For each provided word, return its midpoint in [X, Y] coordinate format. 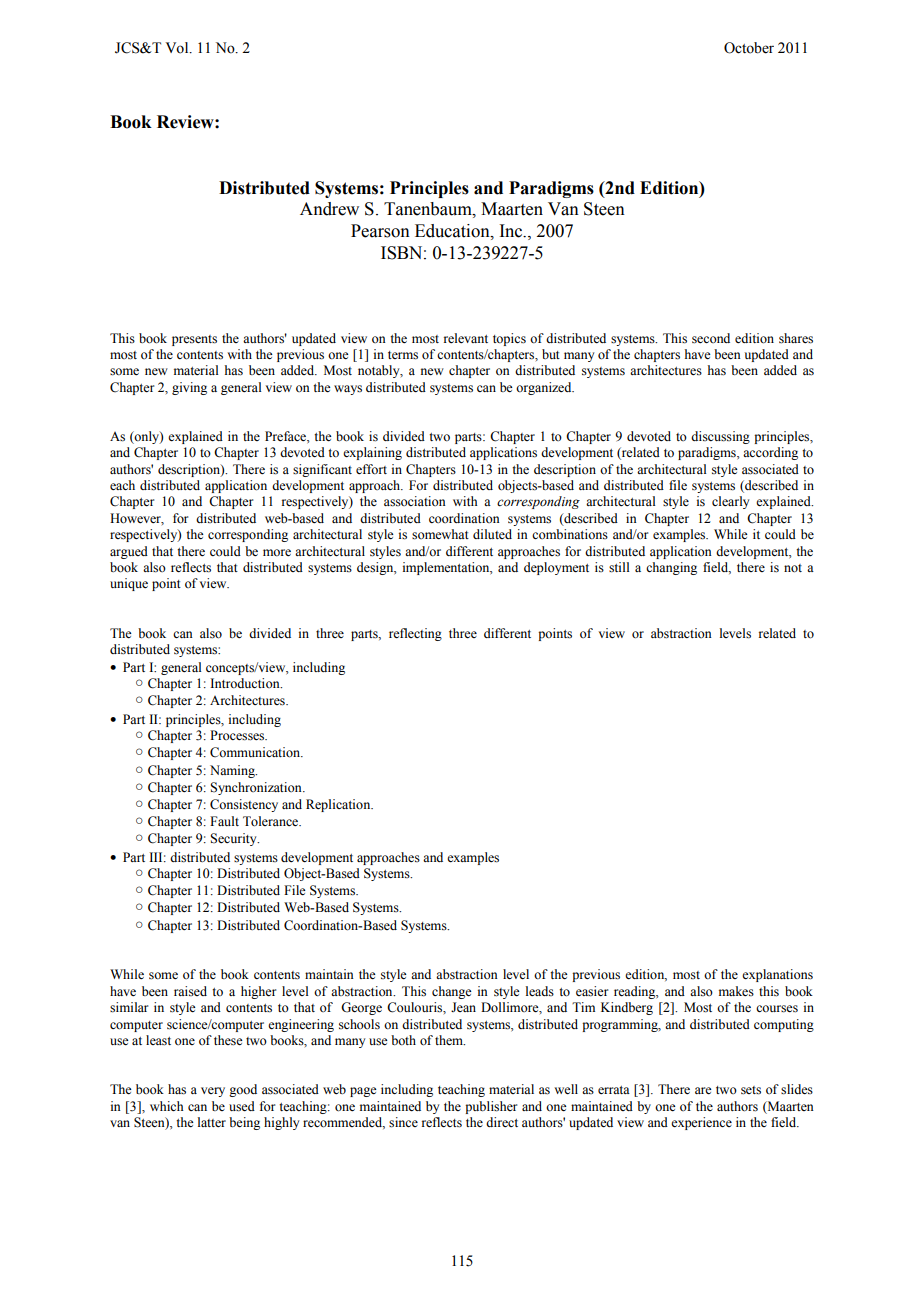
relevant [466, 338]
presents [194, 340]
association [415, 501]
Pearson [380, 231]
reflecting [415, 634]
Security [234, 839]
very [213, 1092]
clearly [730, 502]
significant [322, 470]
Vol [178, 48]
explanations [777, 975]
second [711, 338]
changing [671, 568]
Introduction [246, 683]
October [749, 48]
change [452, 992]
